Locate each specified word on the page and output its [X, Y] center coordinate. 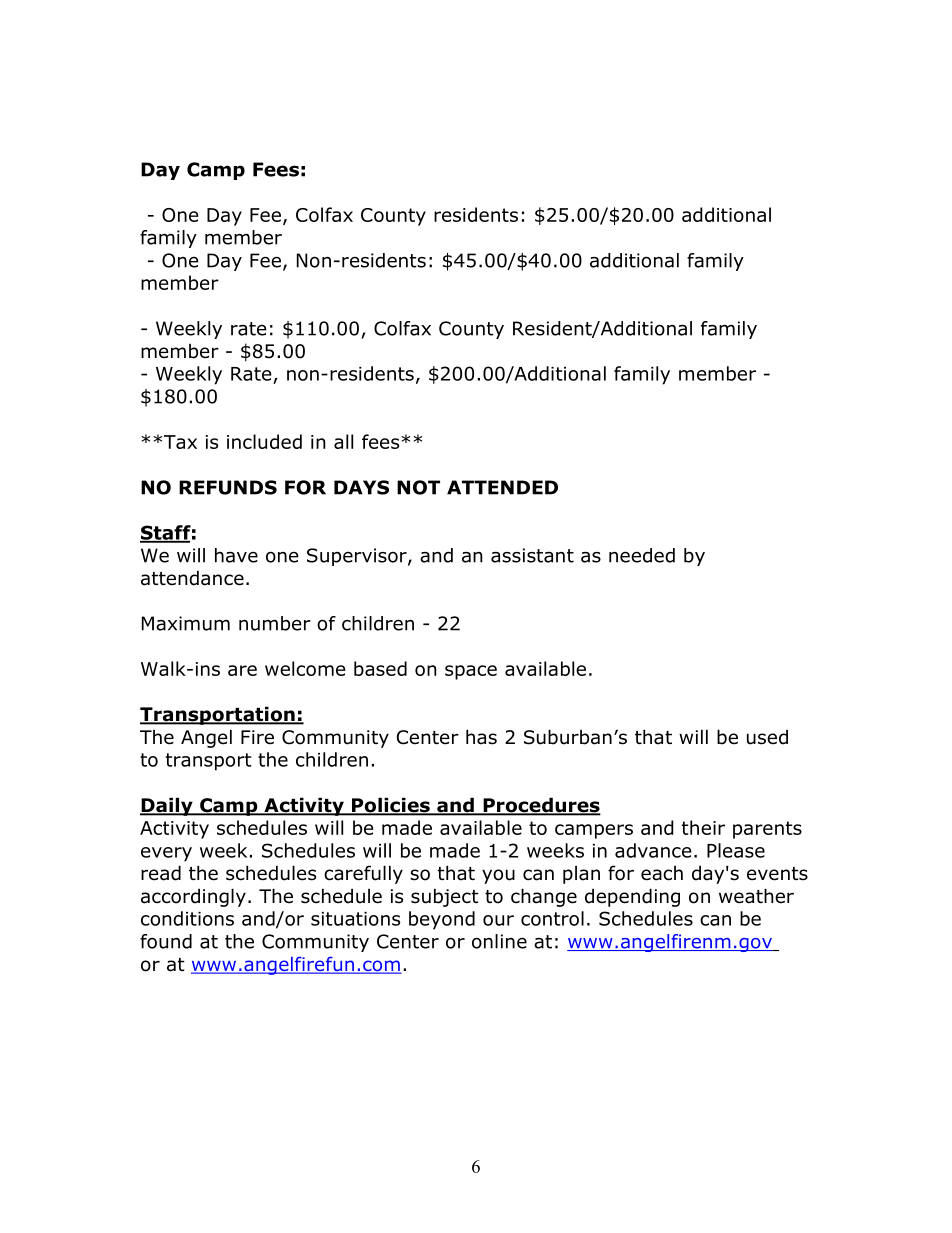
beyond [442, 920]
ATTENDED [502, 487]
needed [642, 555]
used [767, 737]
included [264, 441]
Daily [167, 806]
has [481, 737]
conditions [187, 918]
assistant [532, 555]
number [275, 623]
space [471, 672]
